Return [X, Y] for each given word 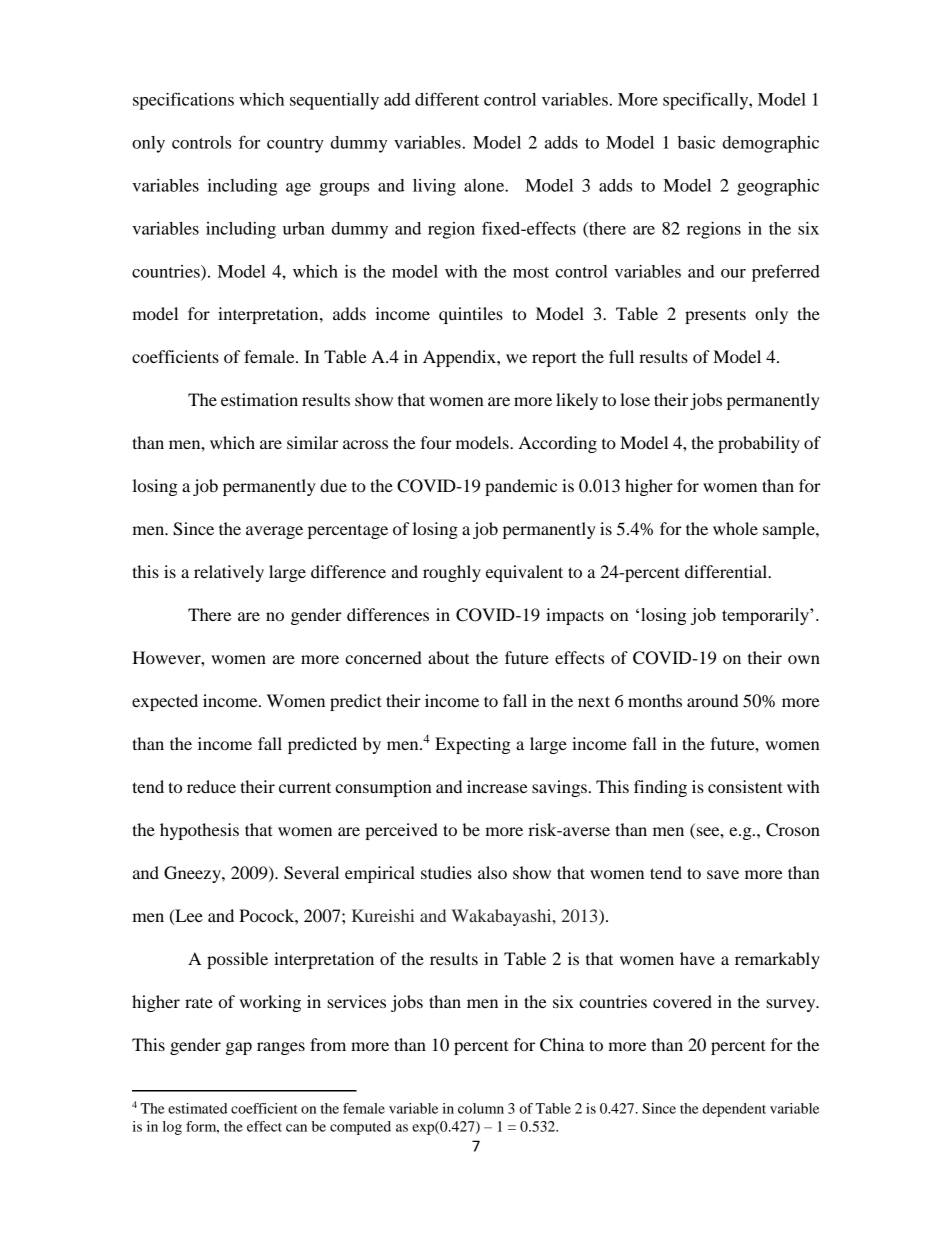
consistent [745, 786]
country [295, 145]
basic [696, 142]
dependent [734, 1110]
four [436, 442]
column [481, 1108]
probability [759, 444]
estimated [197, 1108]
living [434, 187]
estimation [259, 399]
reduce [211, 786]
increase [497, 786]
